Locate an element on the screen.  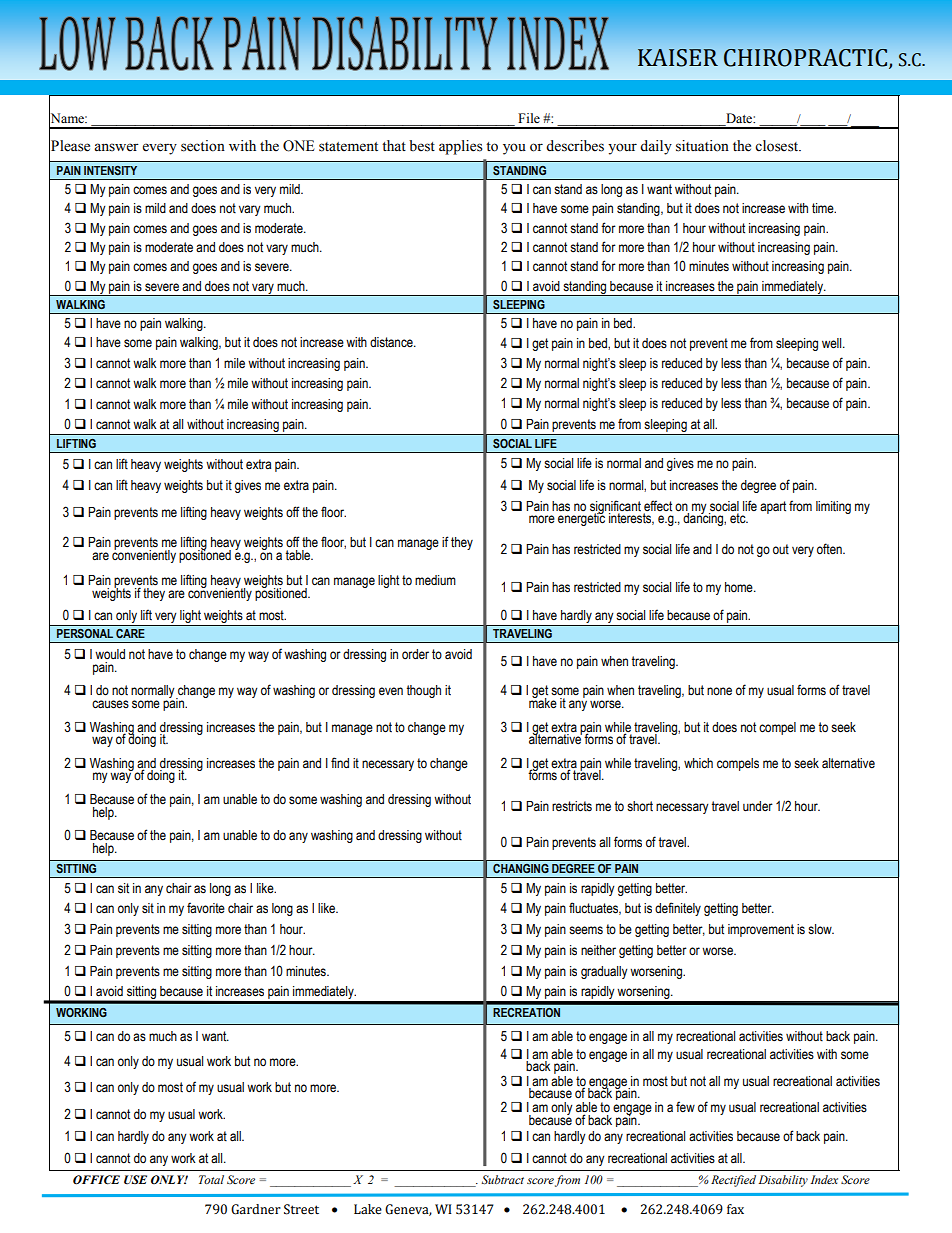
medium is located at coordinates (435, 580).
